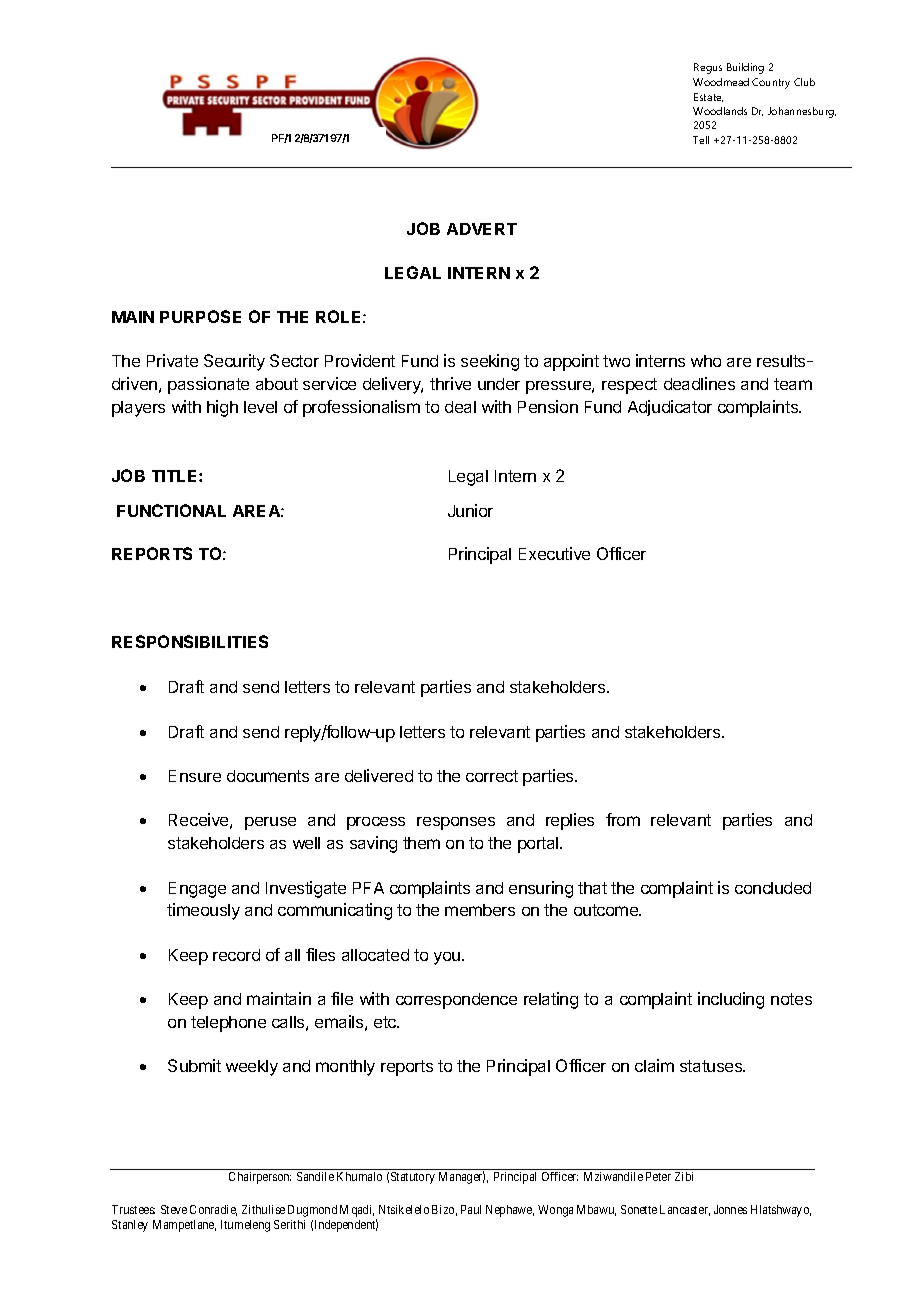  Describe the element at coordinates (174, 1209) in the image. I see `Steve` at that location.
